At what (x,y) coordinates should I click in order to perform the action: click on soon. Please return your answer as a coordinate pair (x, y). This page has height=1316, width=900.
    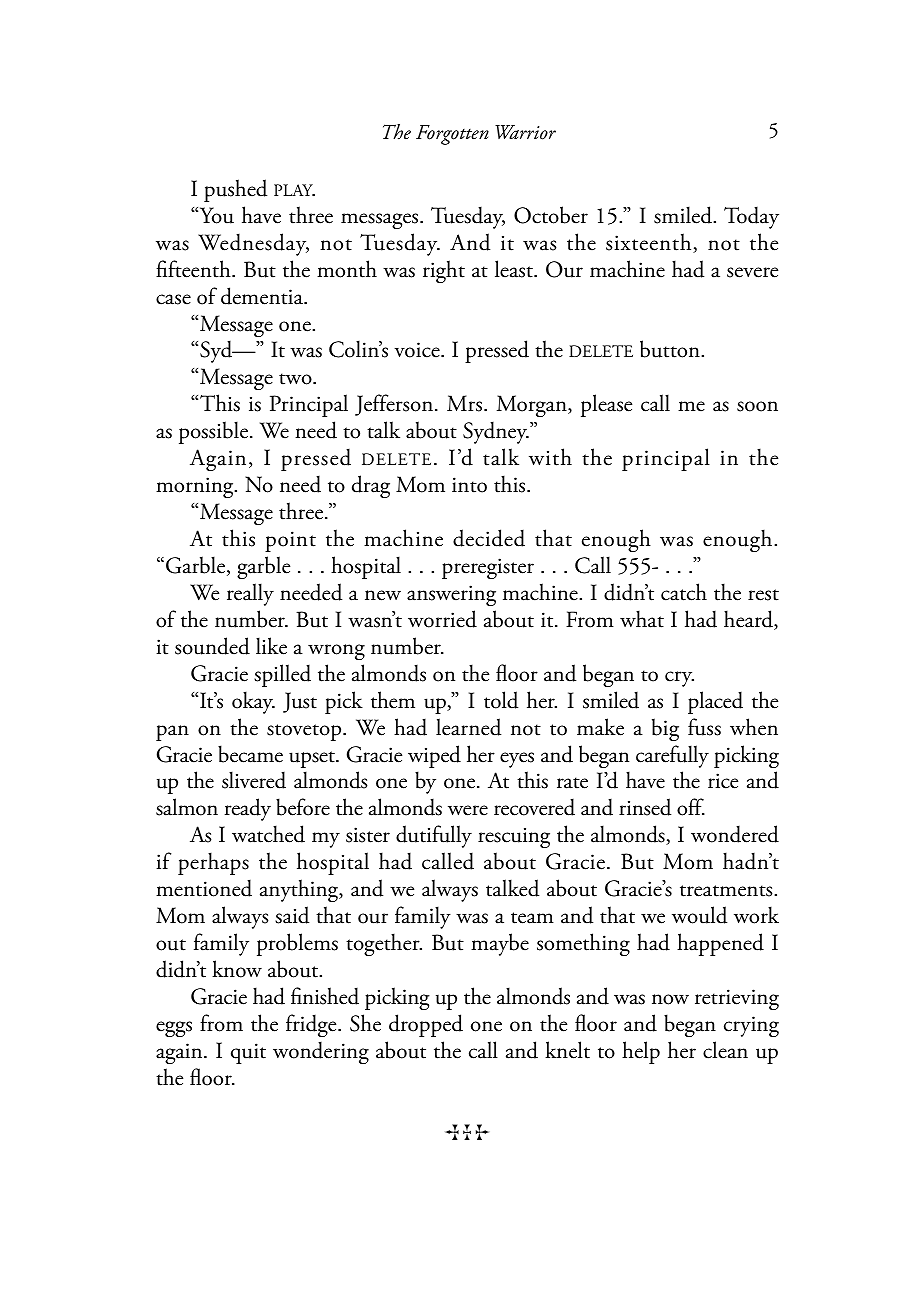
    Looking at the image, I should click on (757, 406).
